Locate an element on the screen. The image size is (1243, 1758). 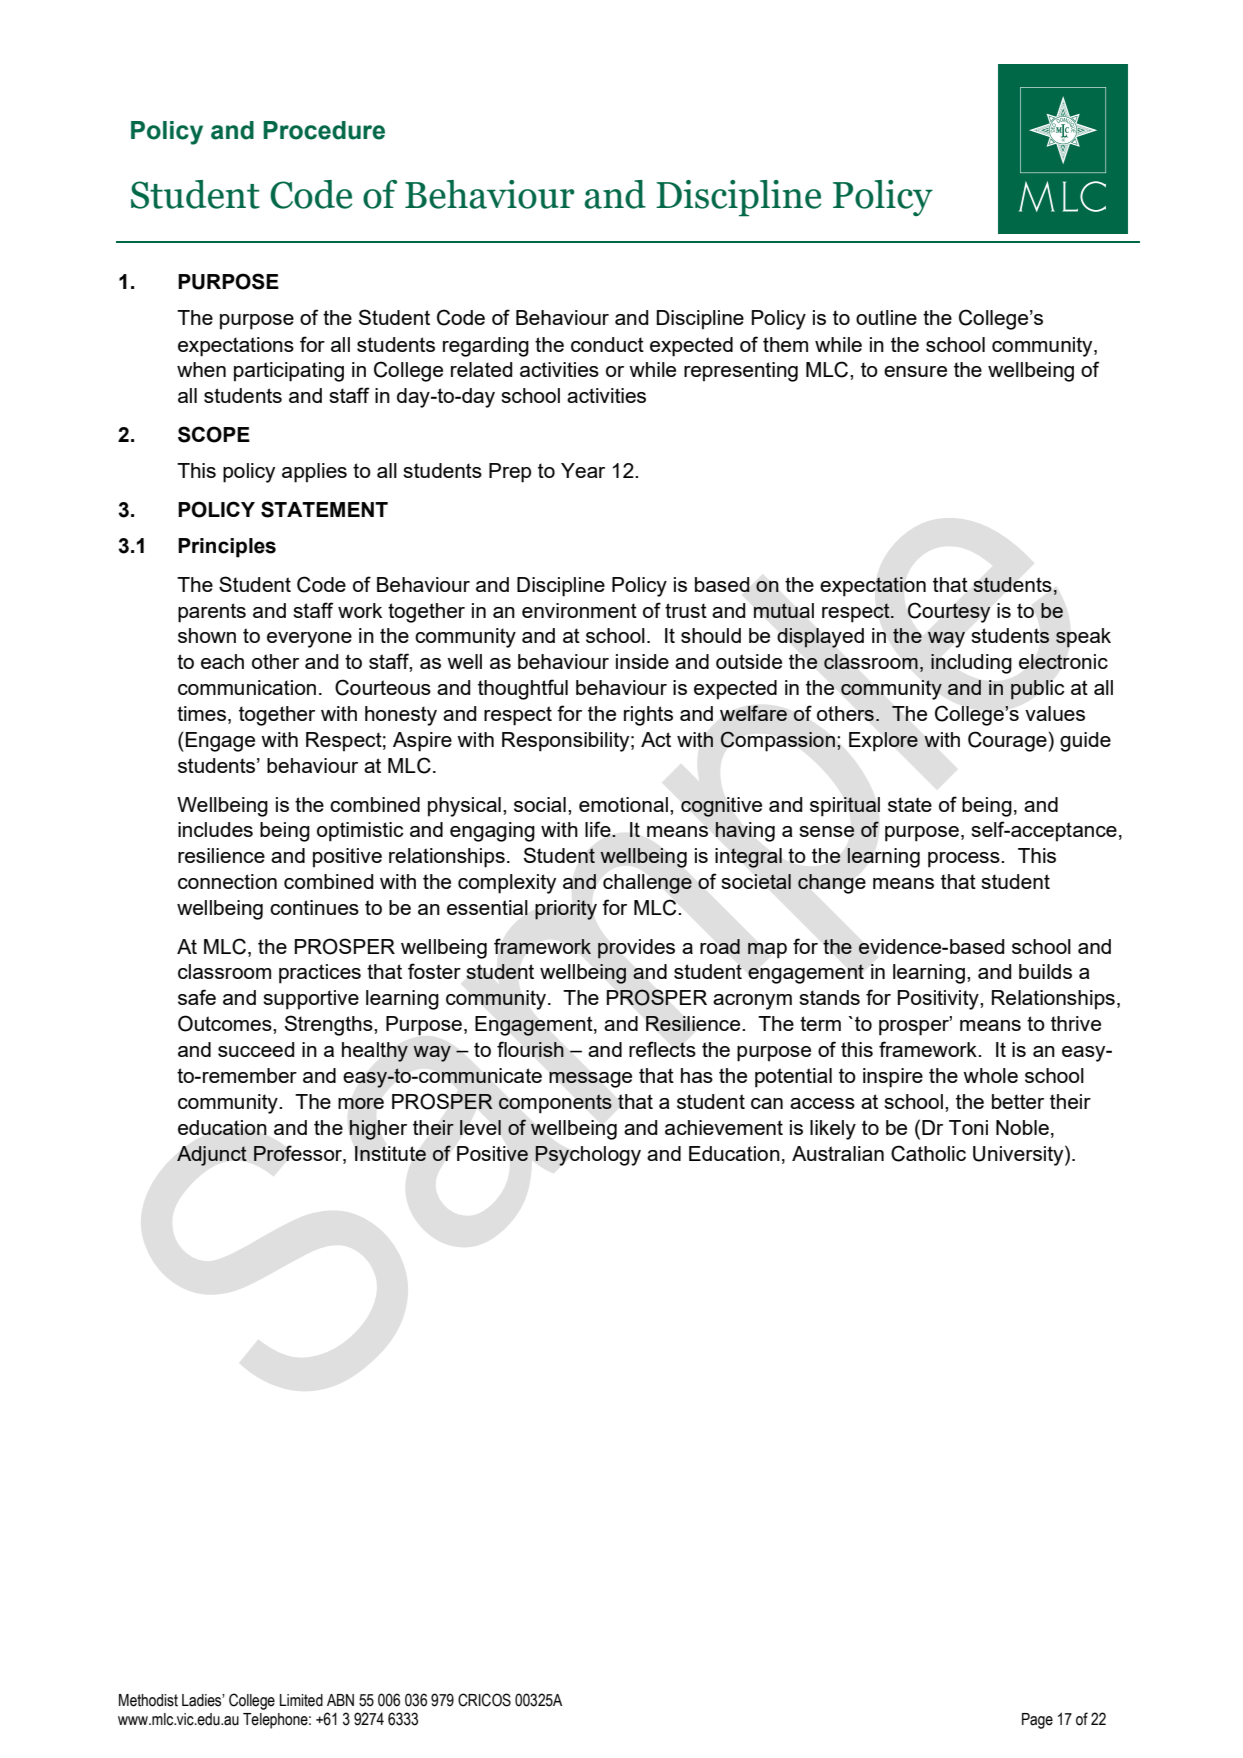
provides is located at coordinates (636, 949).
